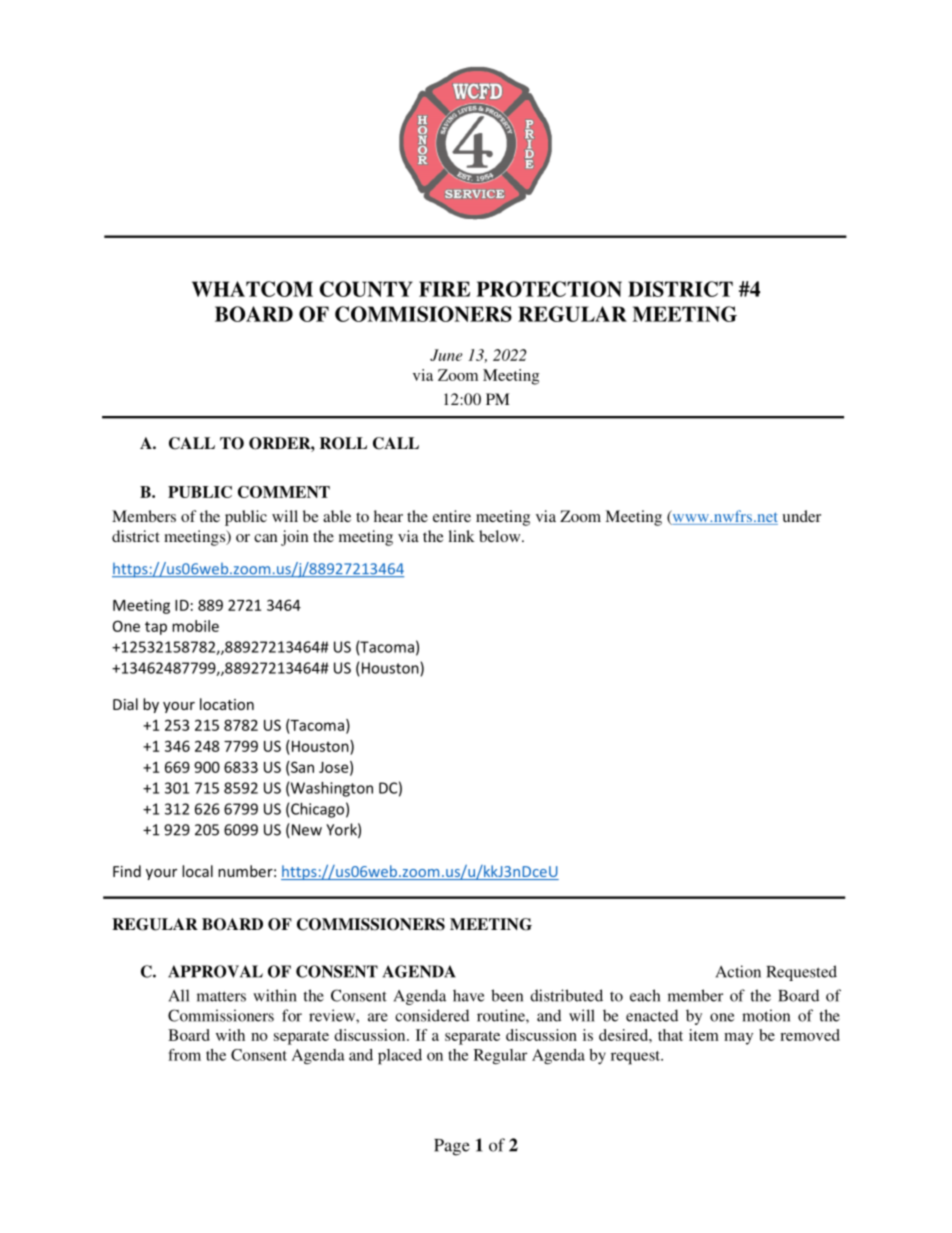 This screenshot has width=952, height=1233. Describe the element at coordinates (195, 626) in the screenshot. I see `mobile` at that location.
